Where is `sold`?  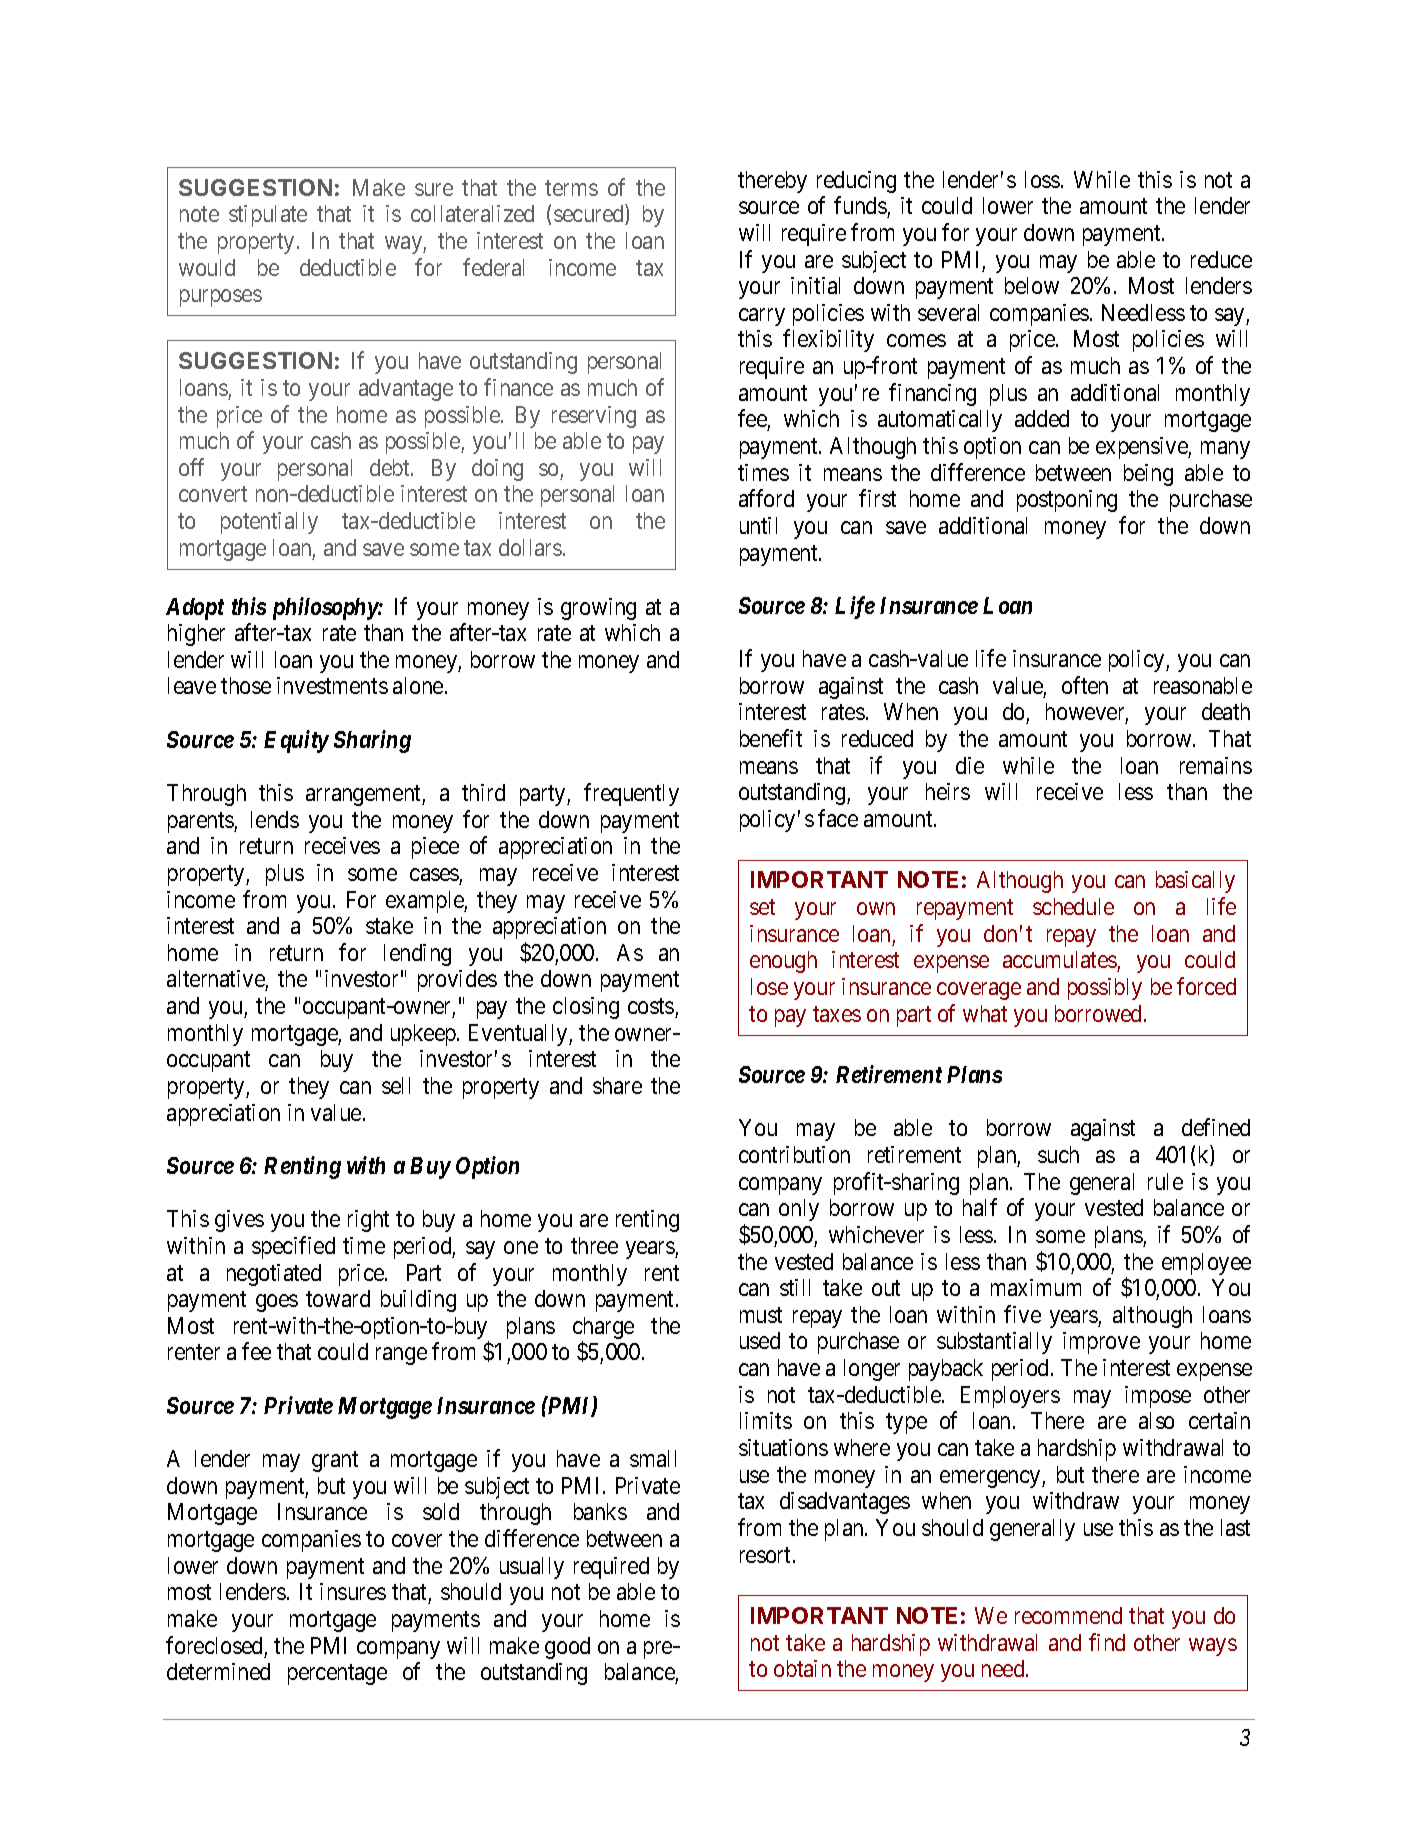 sold is located at coordinates (441, 1511).
